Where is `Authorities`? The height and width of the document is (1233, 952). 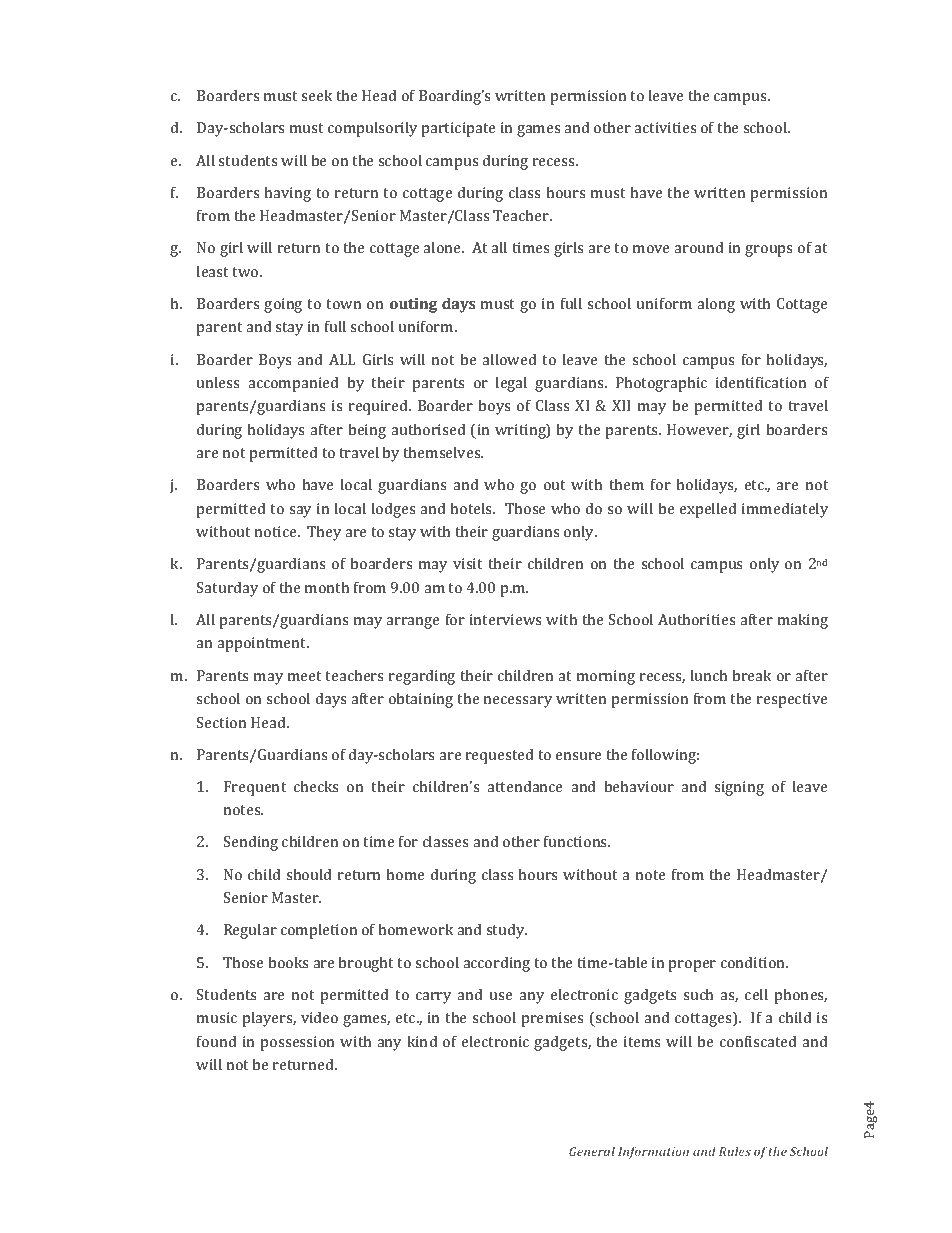 Authorities is located at coordinates (696, 619).
